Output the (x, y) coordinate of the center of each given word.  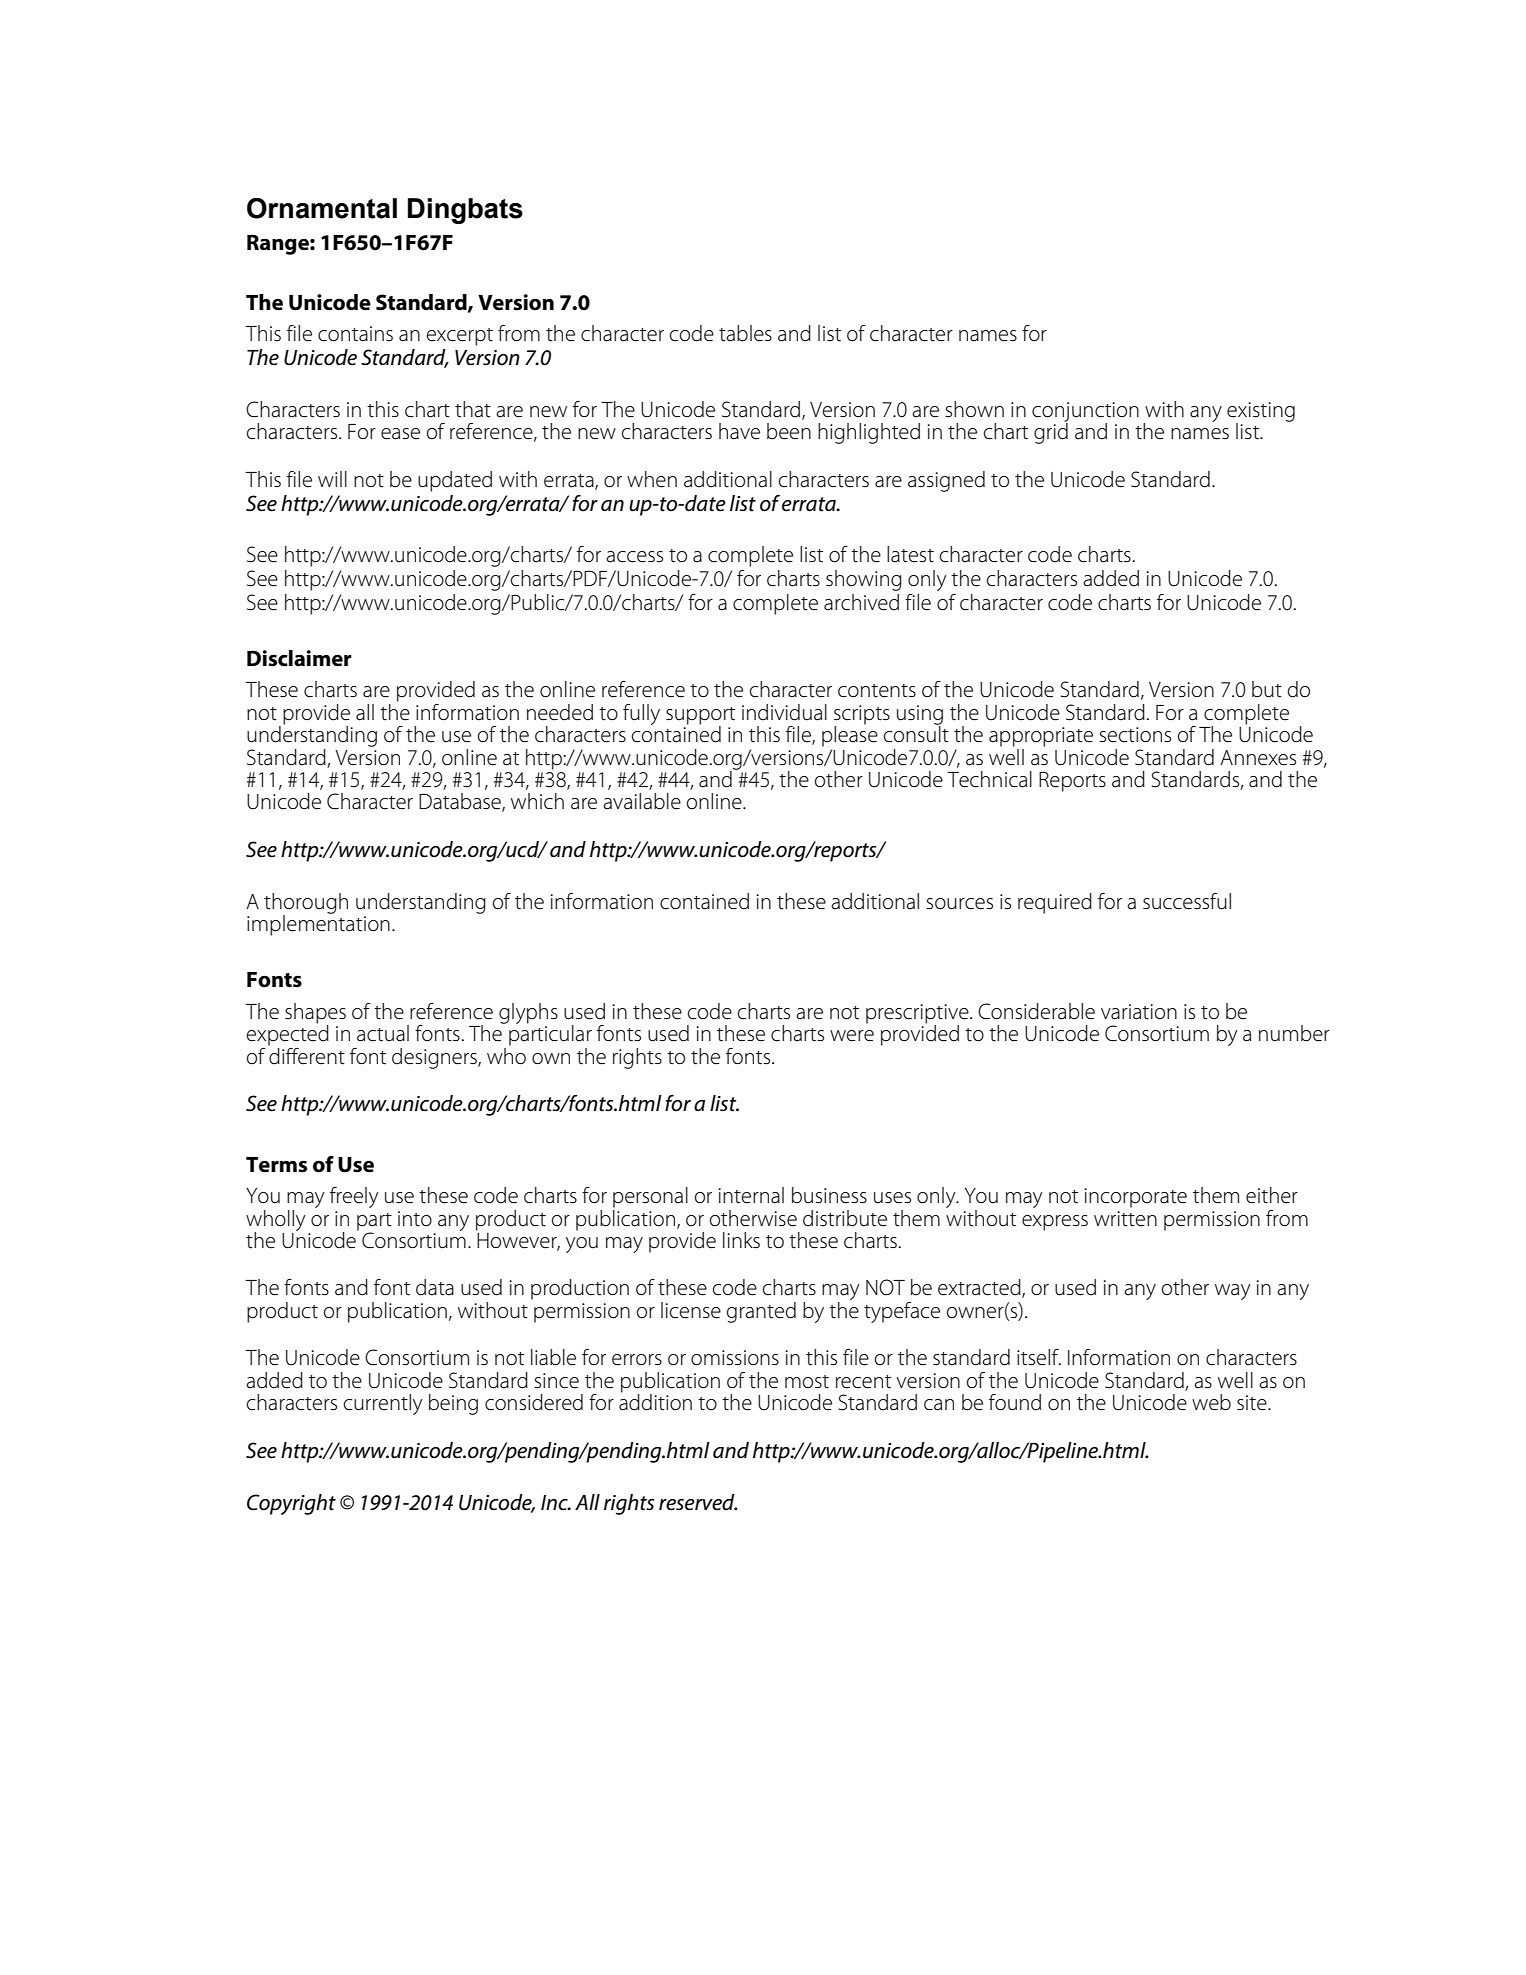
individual (784, 712)
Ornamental (322, 208)
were (852, 1036)
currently (383, 1404)
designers (435, 1058)
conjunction (1085, 413)
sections (1135, 735)
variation (1139, 1012)
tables (745, 333)
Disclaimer (299, 658)
